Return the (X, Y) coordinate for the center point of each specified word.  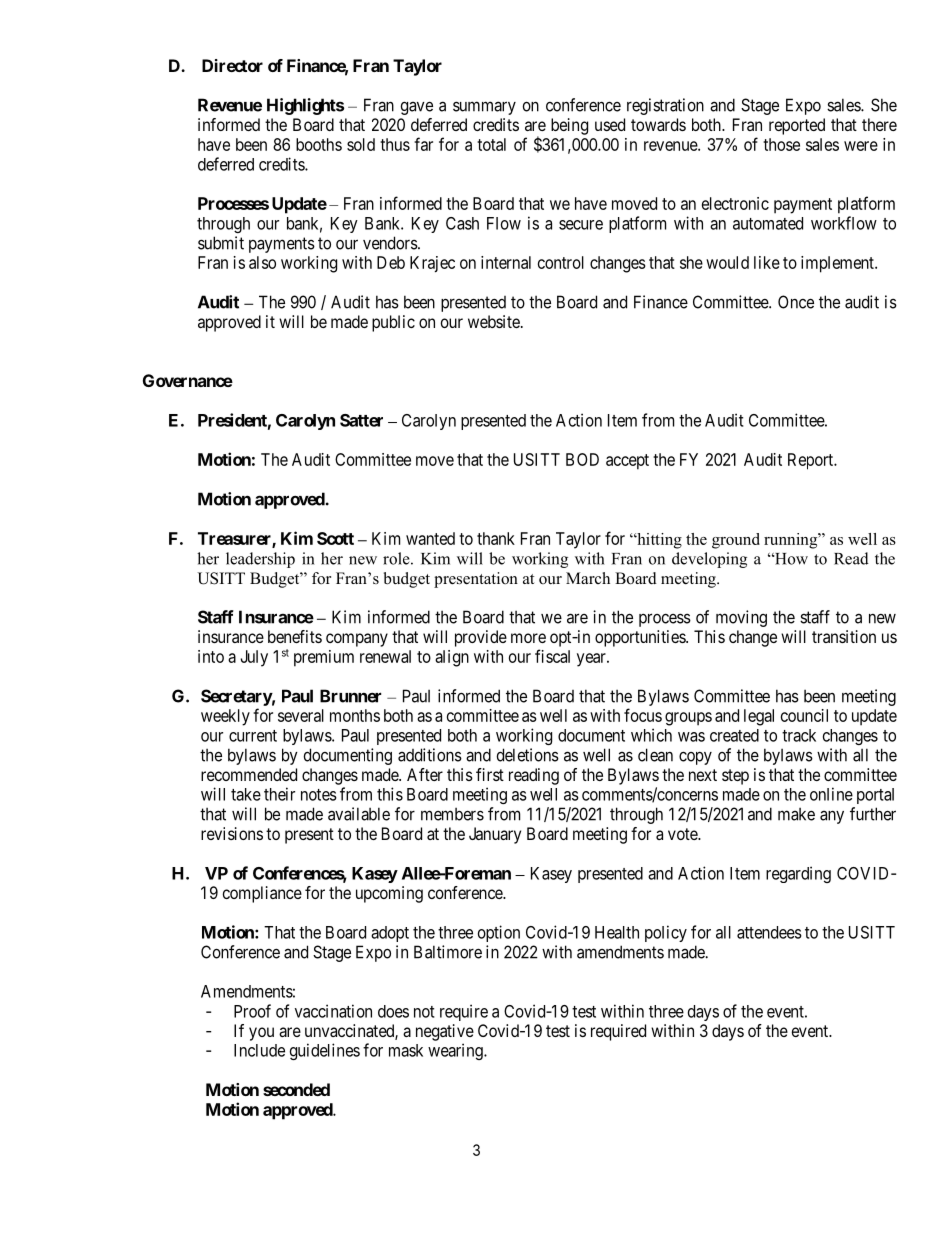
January (495, 835)
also (262, 262)
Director (232, 65)
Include (259, 1050)
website (495, 321)
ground (736, 541)
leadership (260, 560)
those (781, 144)
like (767, 262)
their (279, 794)
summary (484, 108)
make (796, 814)
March (588, 578)
